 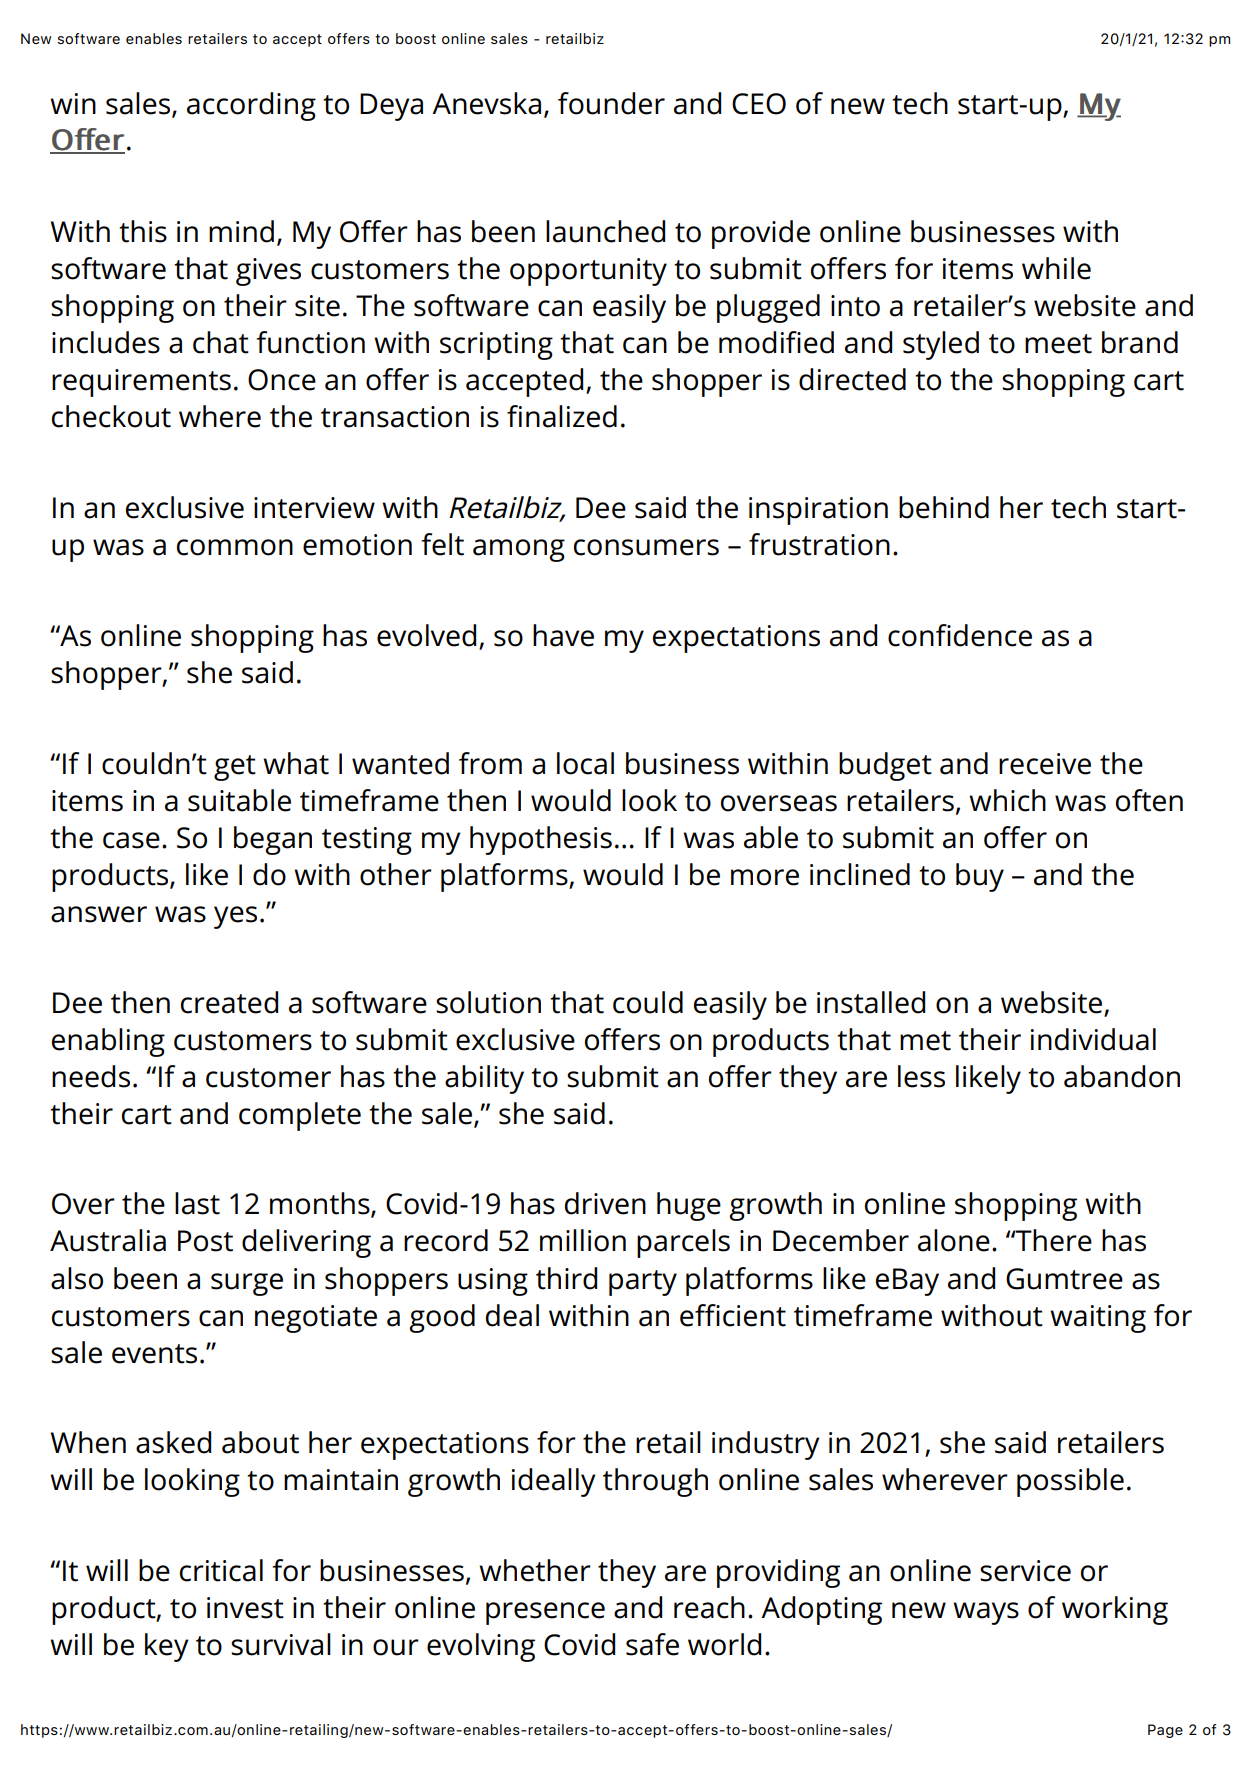 What do you see at coordinates (986, 1613) in the image?
I see `ways` at bounding box center [986, 1613].
